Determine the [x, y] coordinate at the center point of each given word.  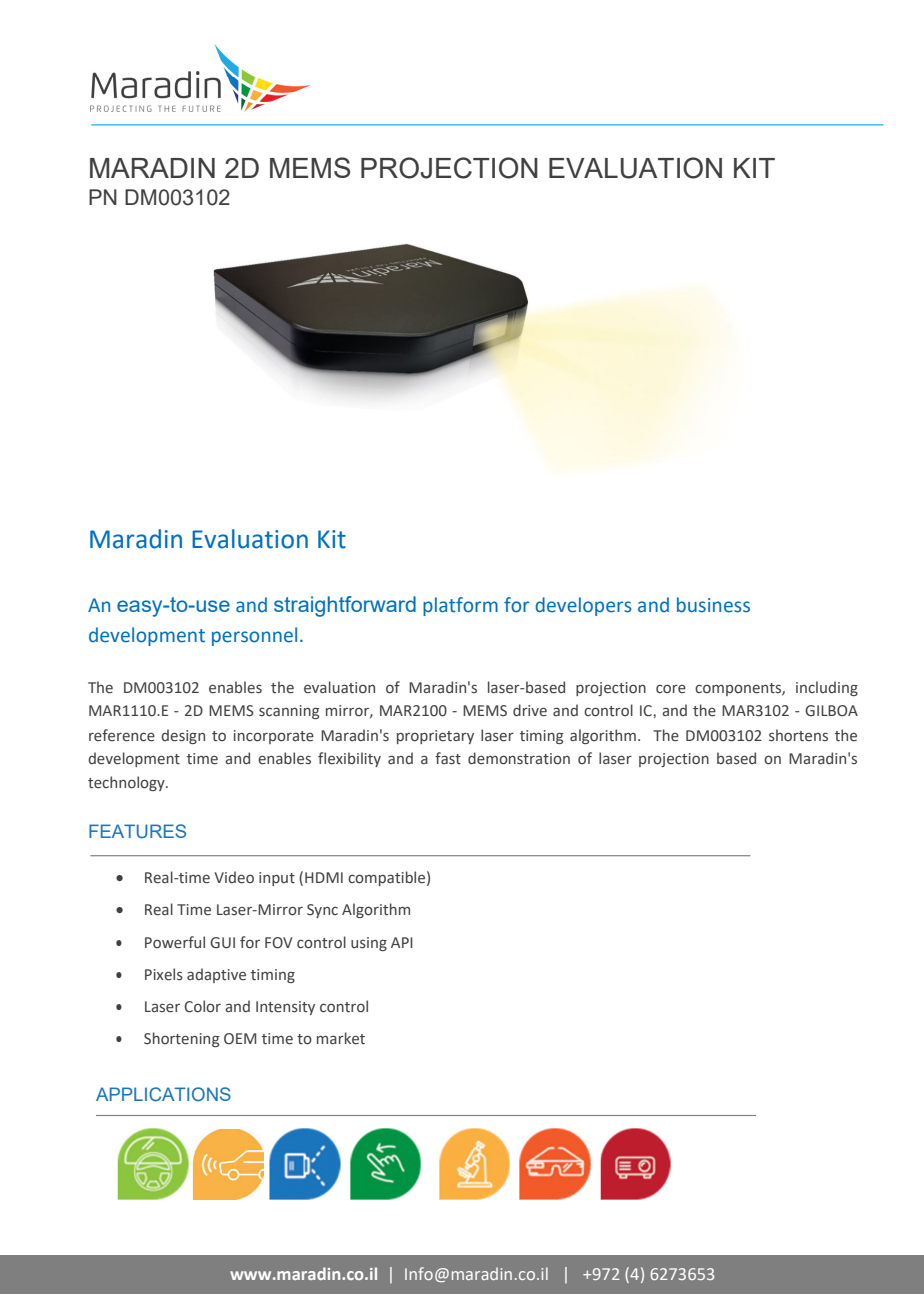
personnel [254, 636]
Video [234, 877]
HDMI [324, 877]
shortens [798, 735]
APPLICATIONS [163, 1094]
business [713, 605]
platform [460, 606]
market [341, 1038]
